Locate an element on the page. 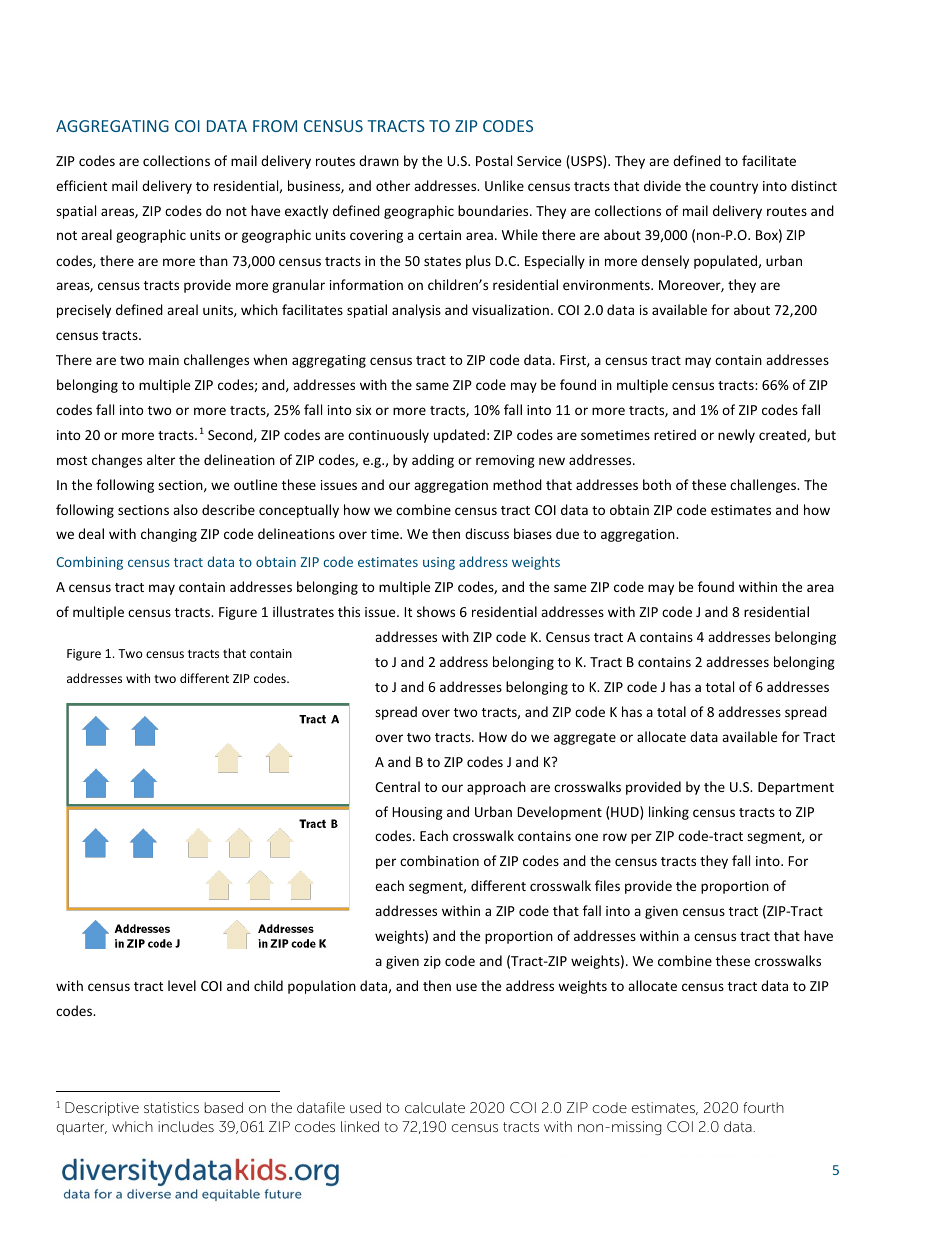 Image resolution: width=952 pixels, height=1233 pixels. efficient is located at coordinates (81, 185).
